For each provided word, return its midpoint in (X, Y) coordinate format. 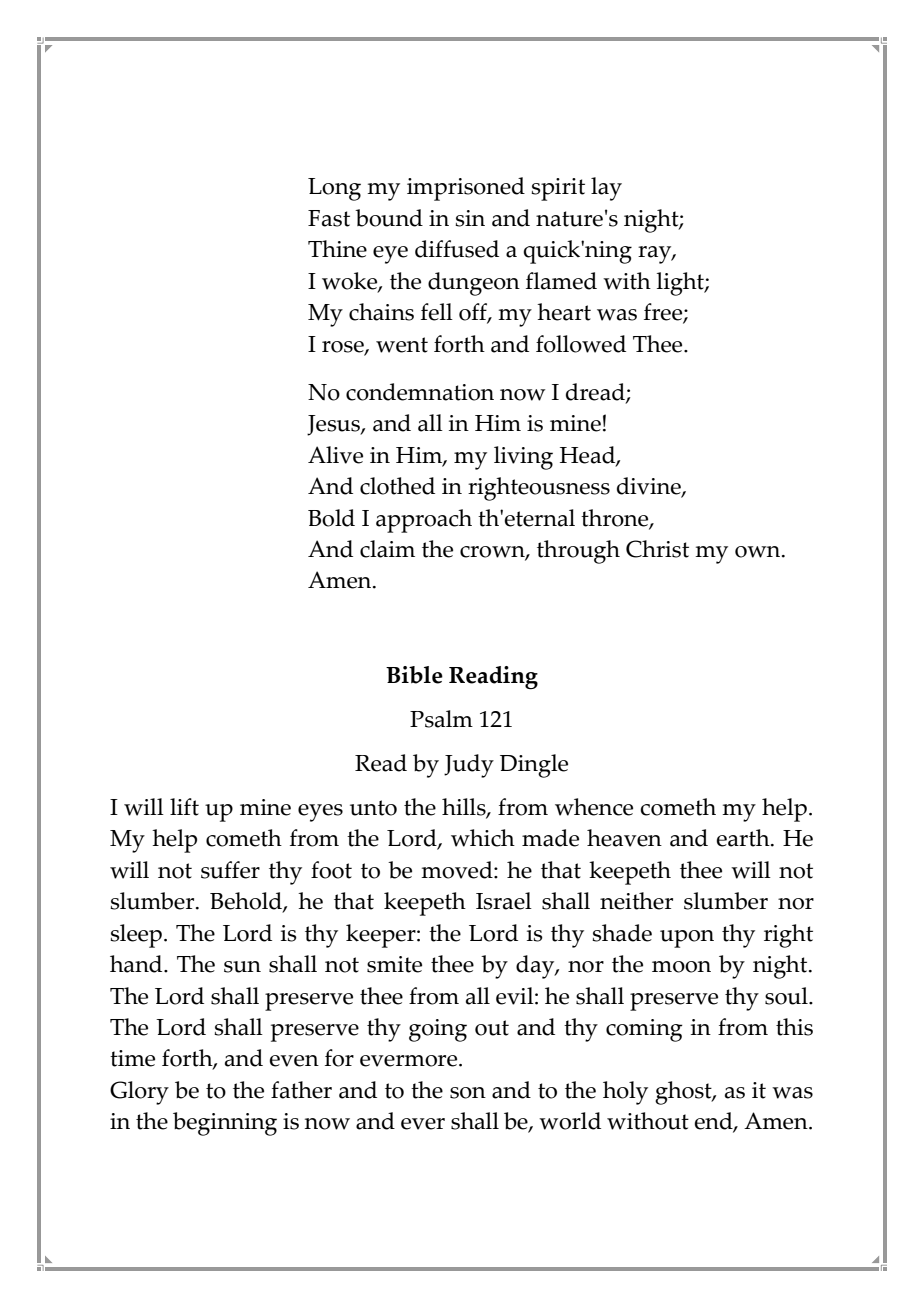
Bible (414, 675)
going (438, 1030)
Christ (657, 549)
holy (625, 1093)
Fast (329, 218)
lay (606, 189)
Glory (139, 1093)
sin (470, 218)
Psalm (441, 719)
